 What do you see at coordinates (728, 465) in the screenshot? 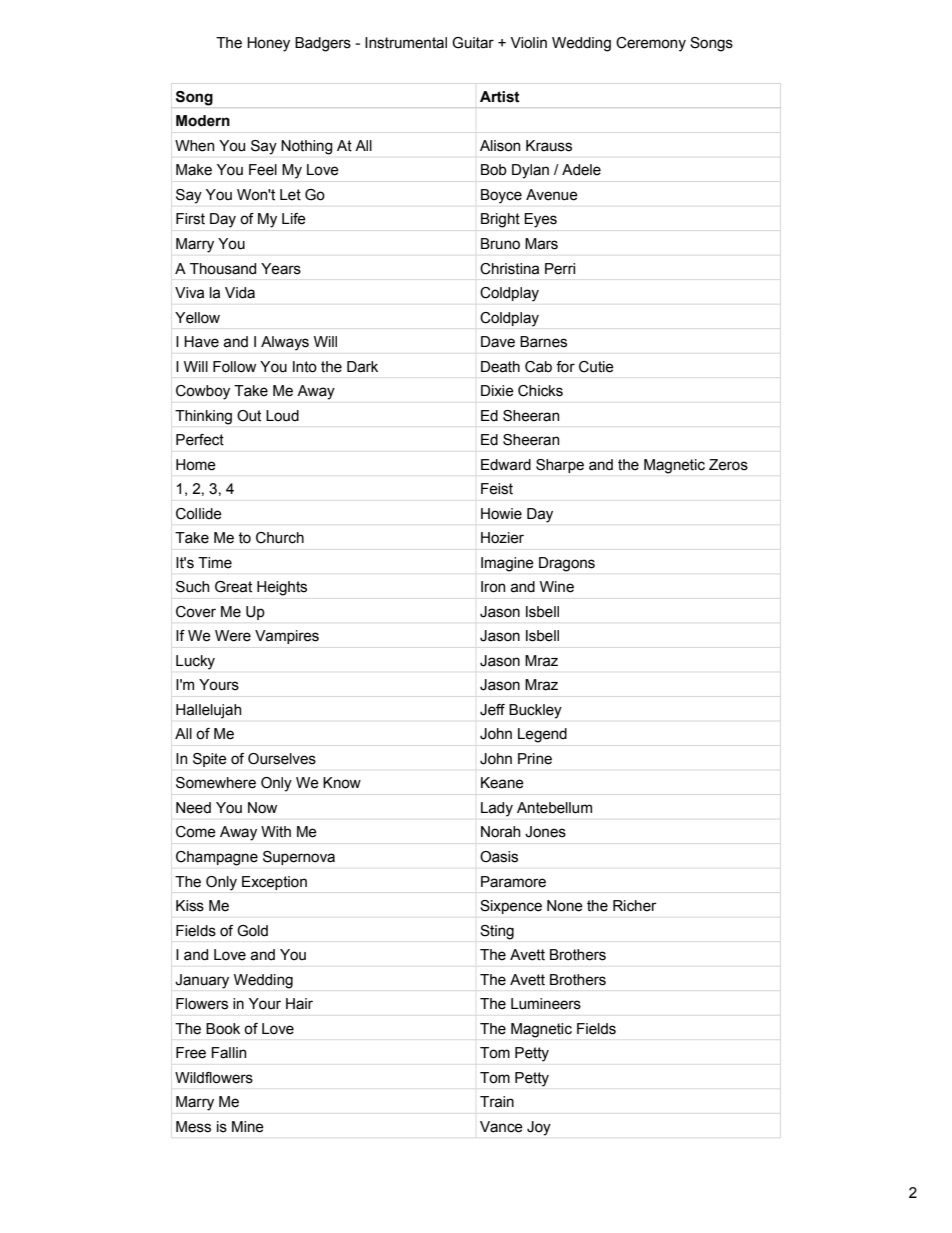
I see `Zeros` at bounding box center [728, 465].
